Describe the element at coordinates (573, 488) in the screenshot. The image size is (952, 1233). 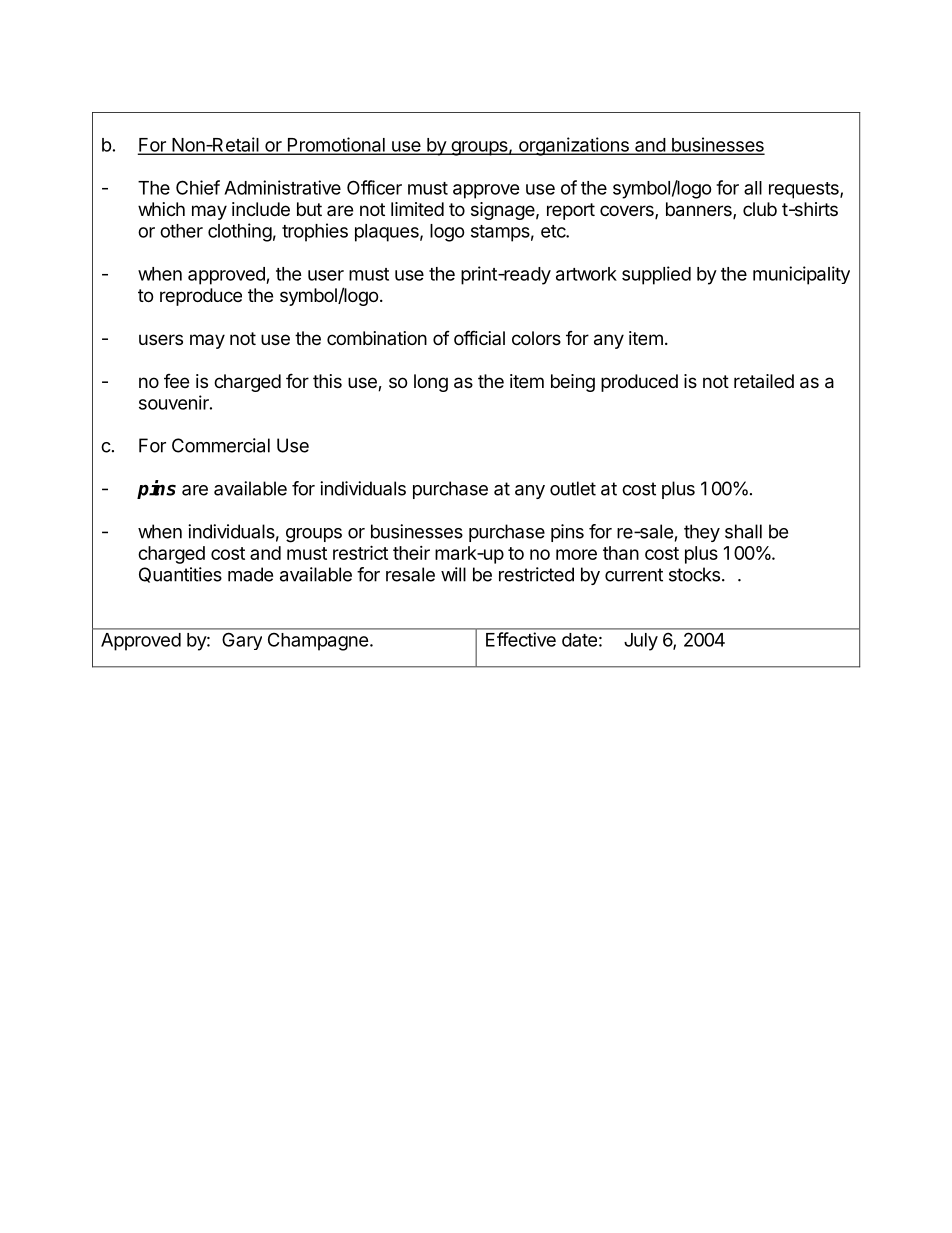
I see `outlet` at that location.
